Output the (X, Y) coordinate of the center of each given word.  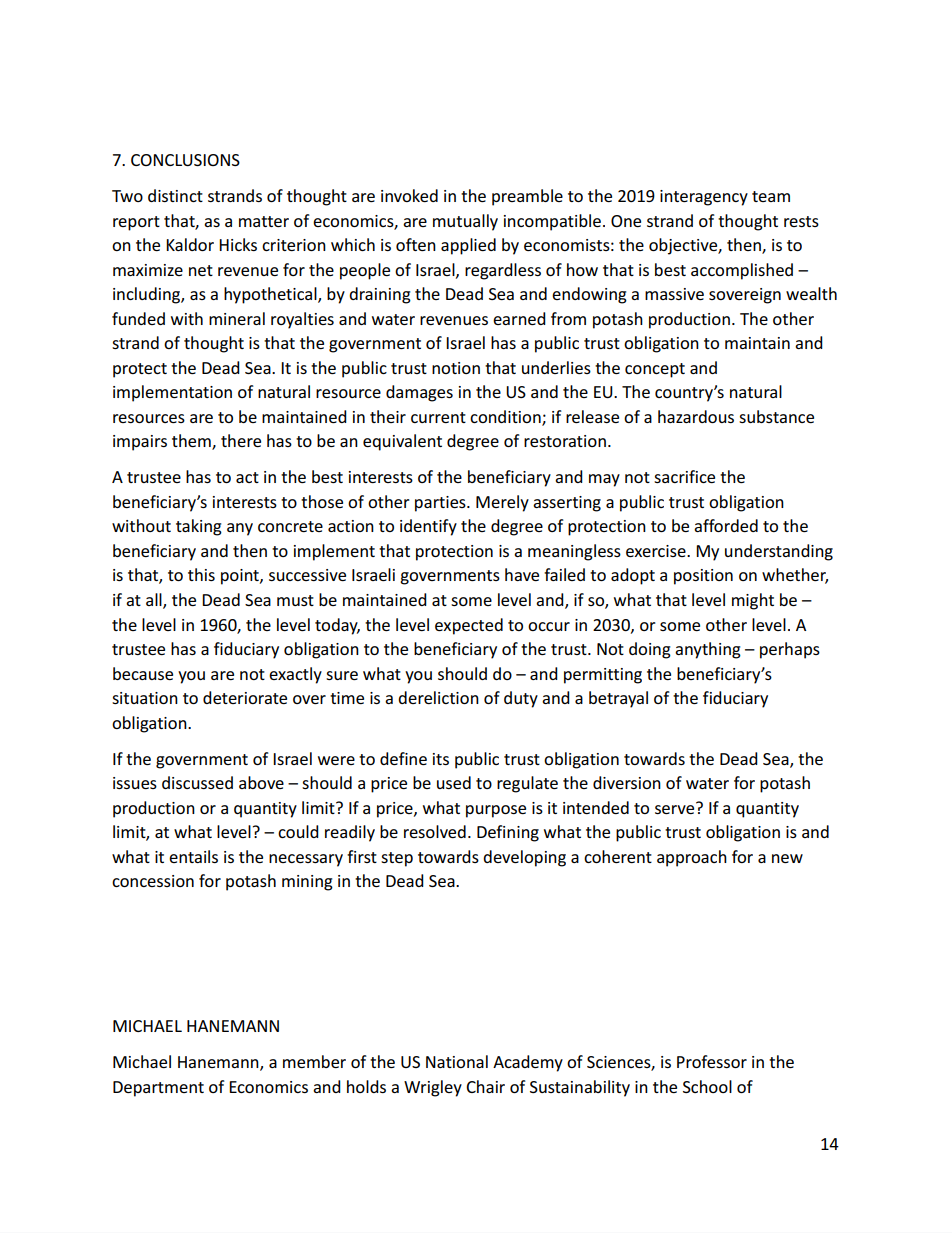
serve (676, 808)
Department (158, 1089)
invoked (409, 195)
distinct (175, 195)
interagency (704, 198)
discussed (197, 782)
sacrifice (684, 476)
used (454, 782)
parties (441, 504)
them (192, 442)
